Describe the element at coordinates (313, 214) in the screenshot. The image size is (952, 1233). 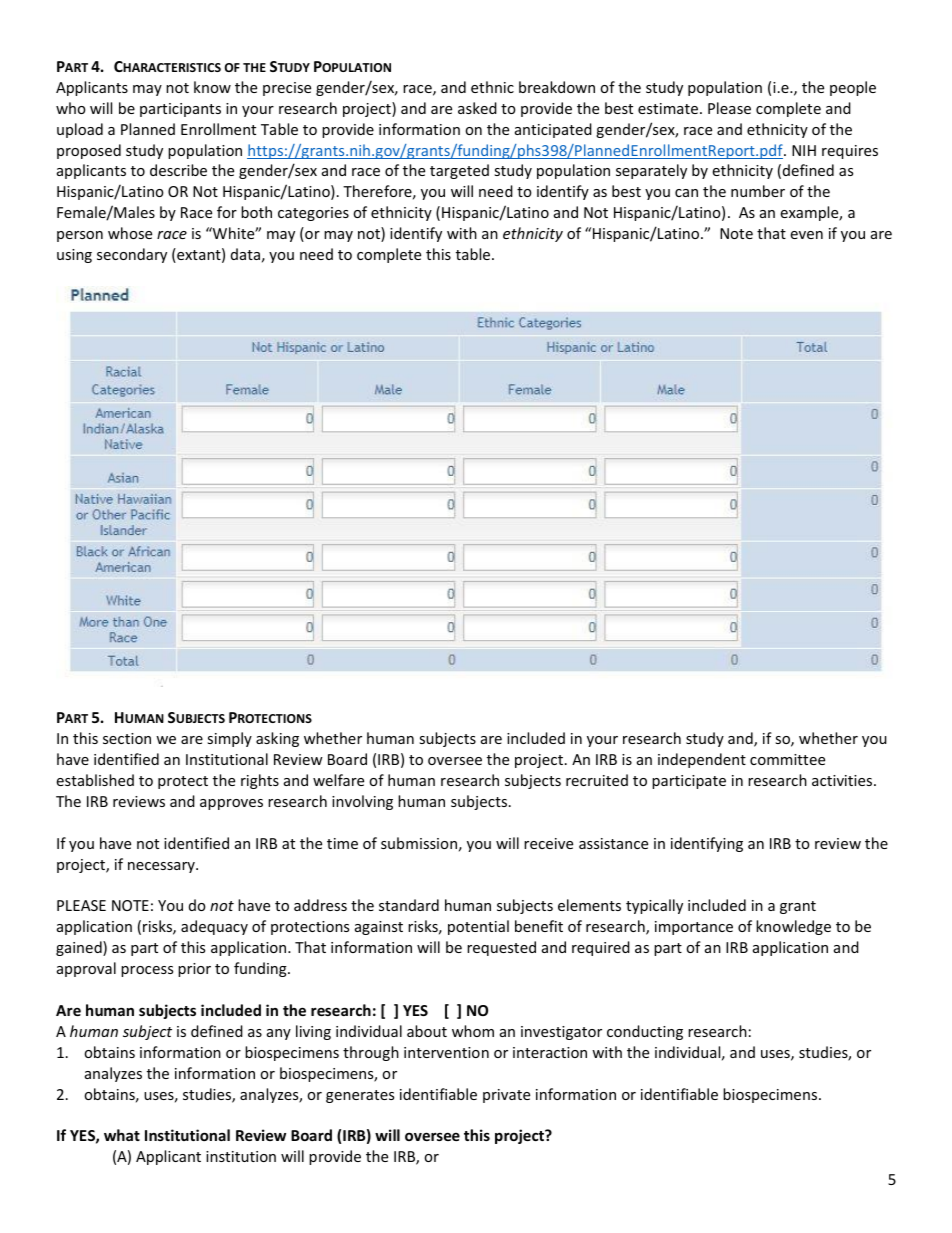
I see `categories` at that location.
